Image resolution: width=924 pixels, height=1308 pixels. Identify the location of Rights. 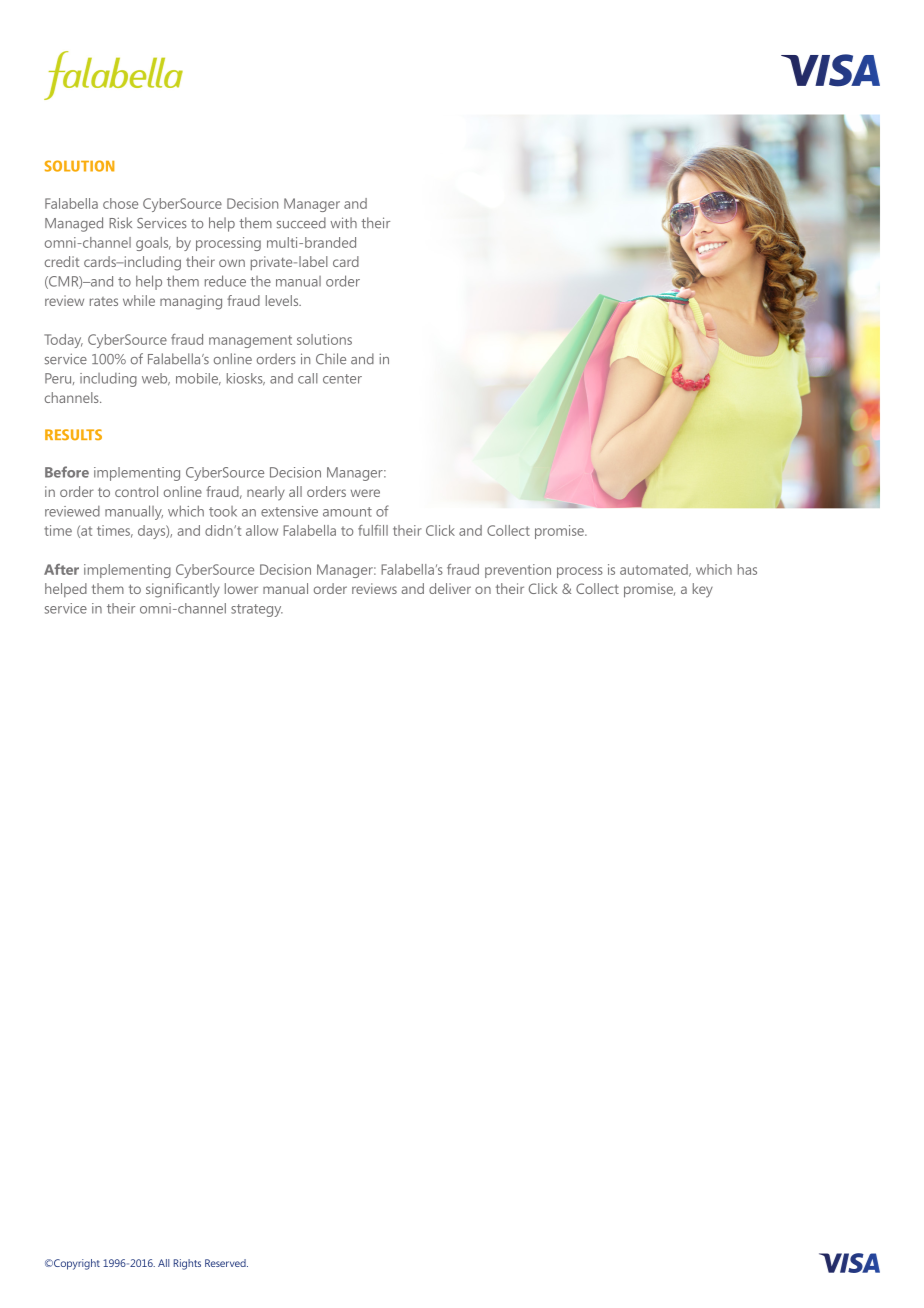
(187, 1264).
